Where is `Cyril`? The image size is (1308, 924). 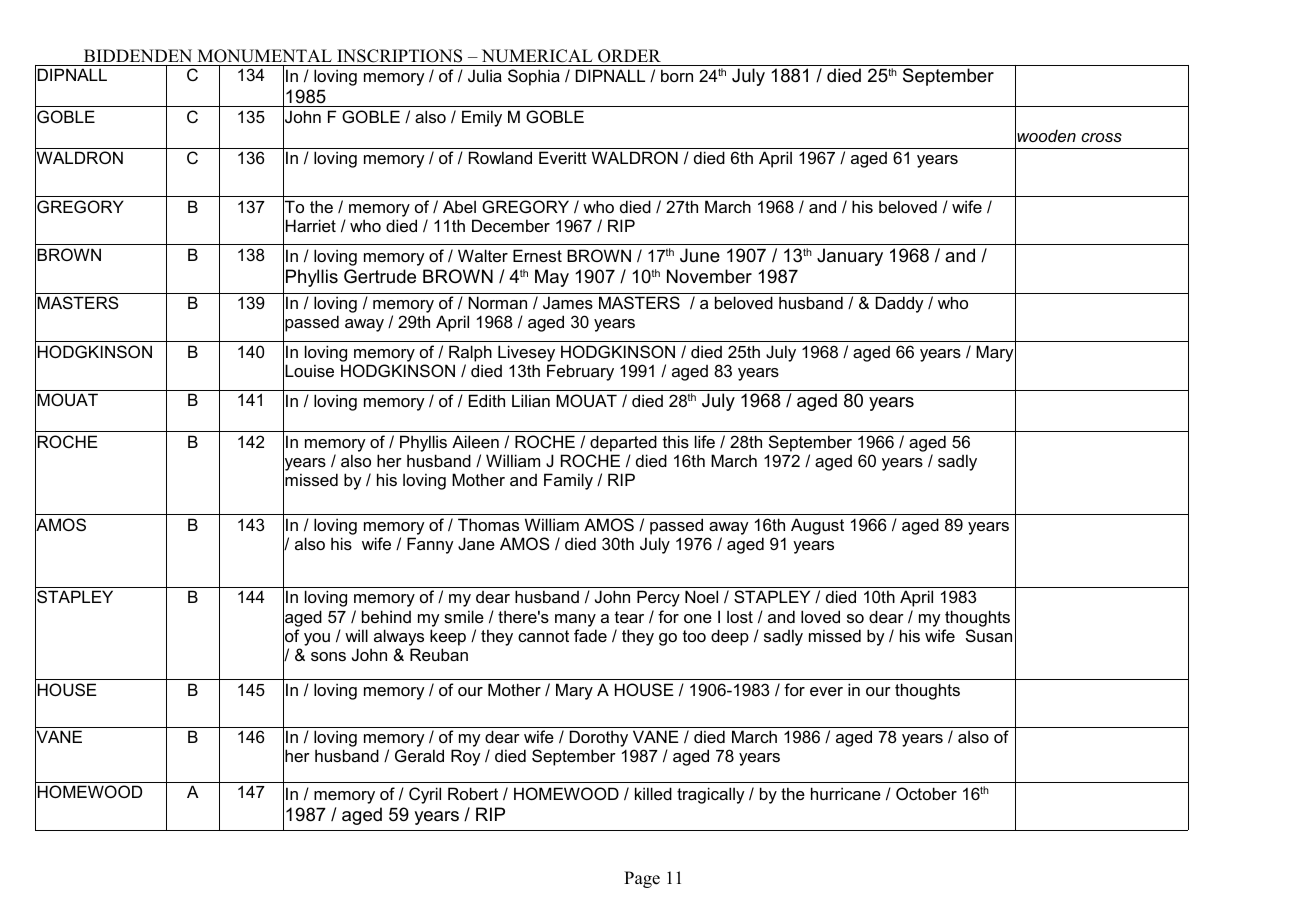
Cyril is located at coordinates (425, 795).
